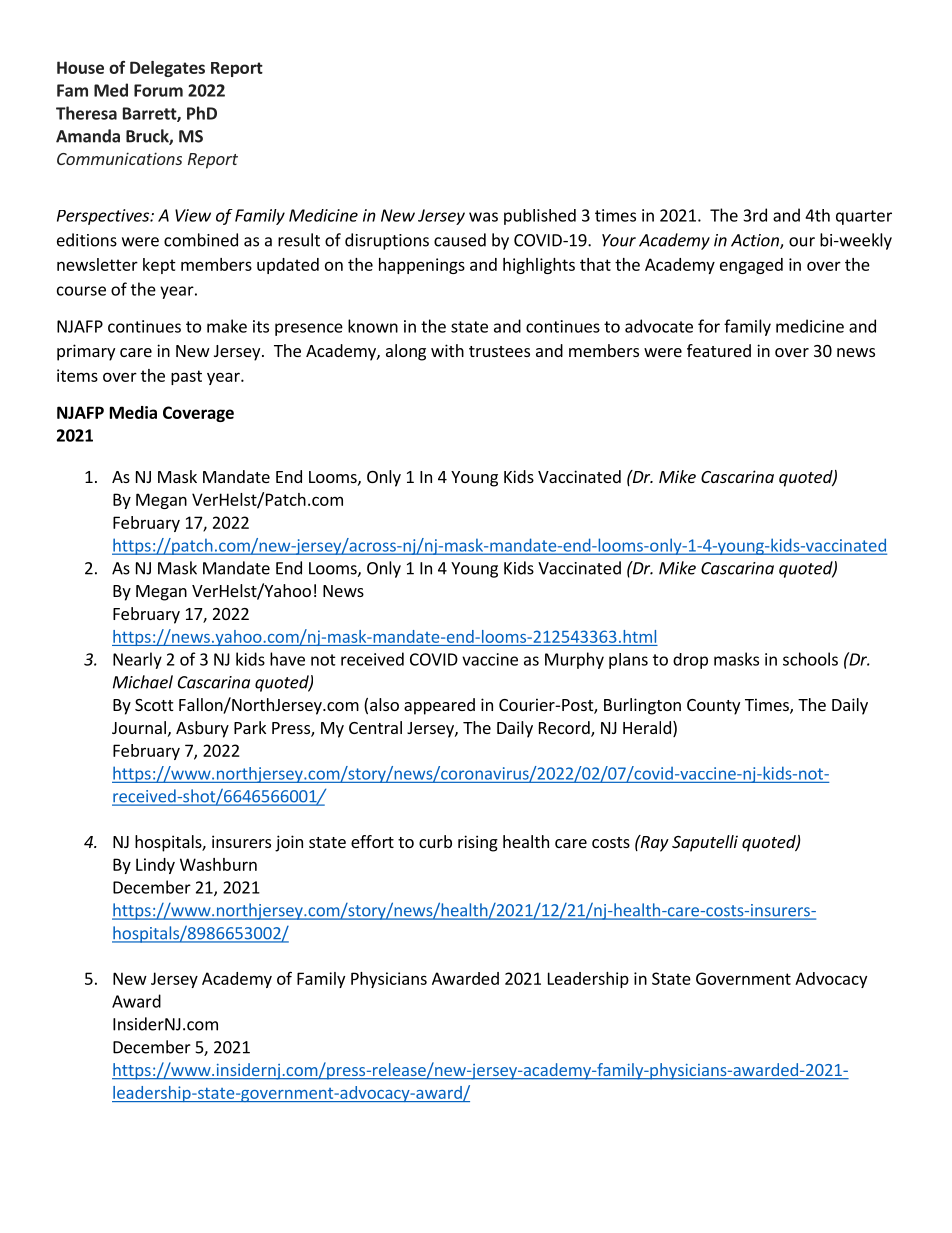 This document has height=1233, width=952. I want to click on rising, so click(478, 843).
